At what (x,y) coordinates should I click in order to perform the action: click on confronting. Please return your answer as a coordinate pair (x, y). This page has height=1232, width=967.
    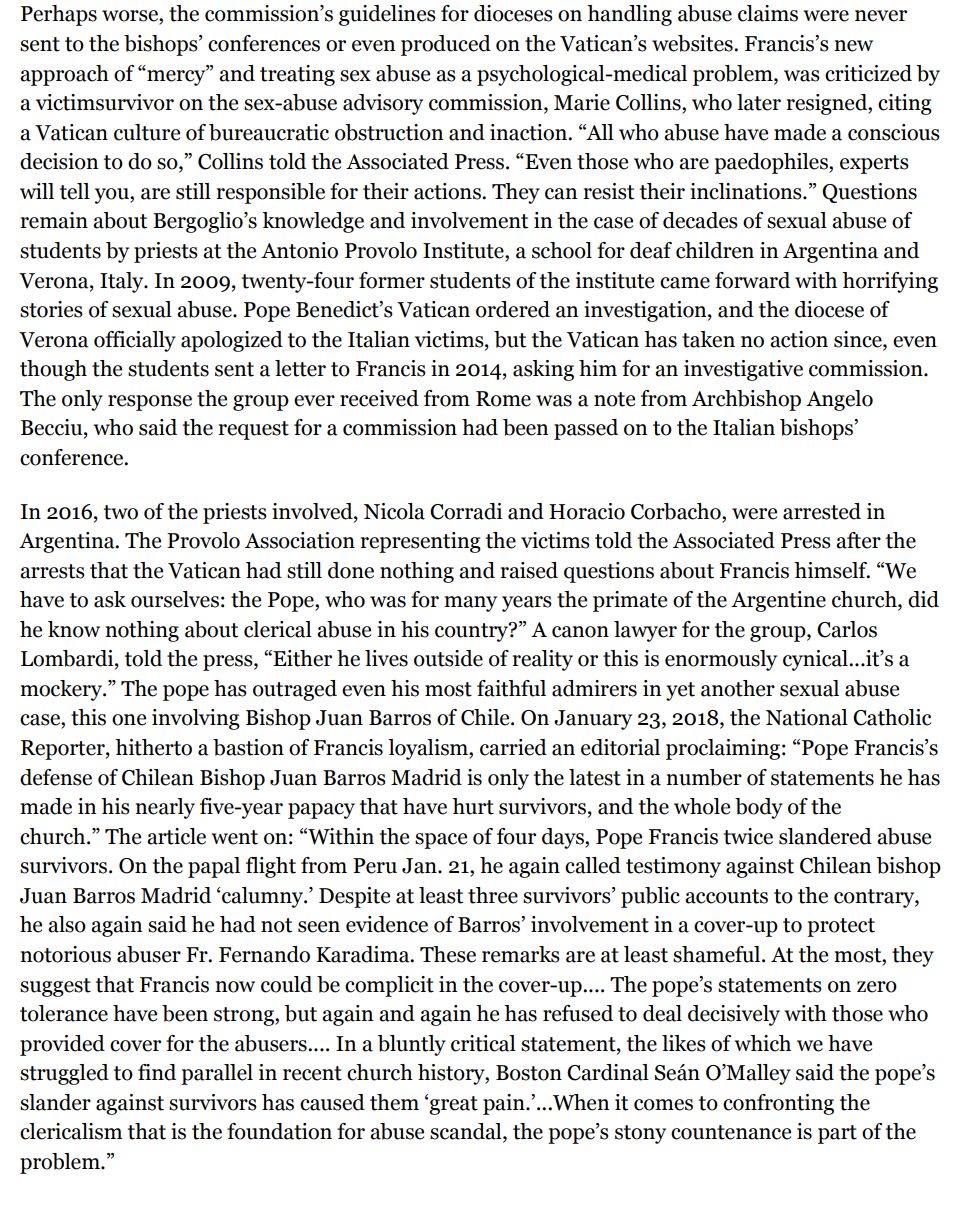
    Looking at the image, I should click on (778, 1104).
